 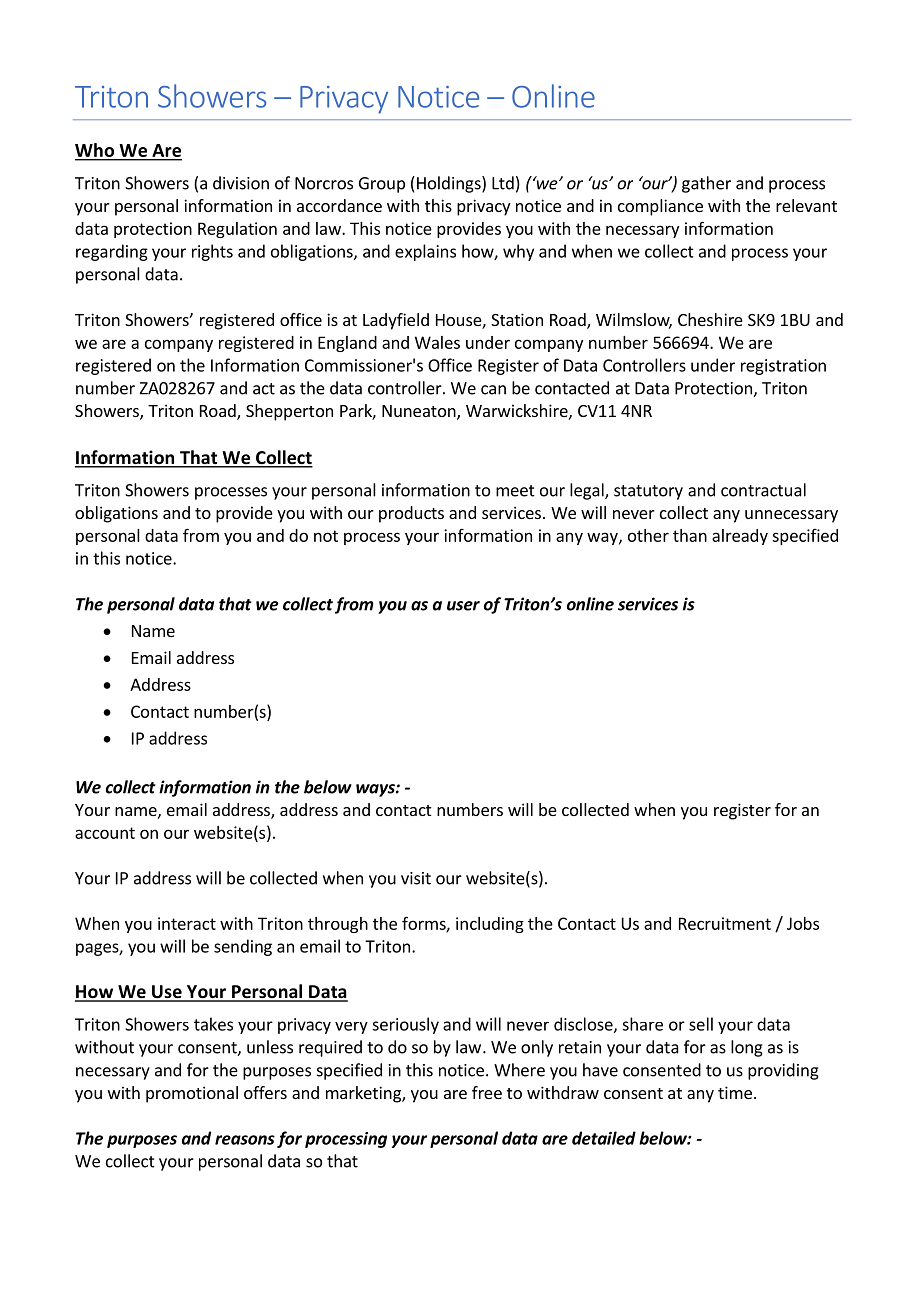 What do you see at coordinates (105, 833) in the screenshot?
I see `account` at bounding box center [105, 833].
